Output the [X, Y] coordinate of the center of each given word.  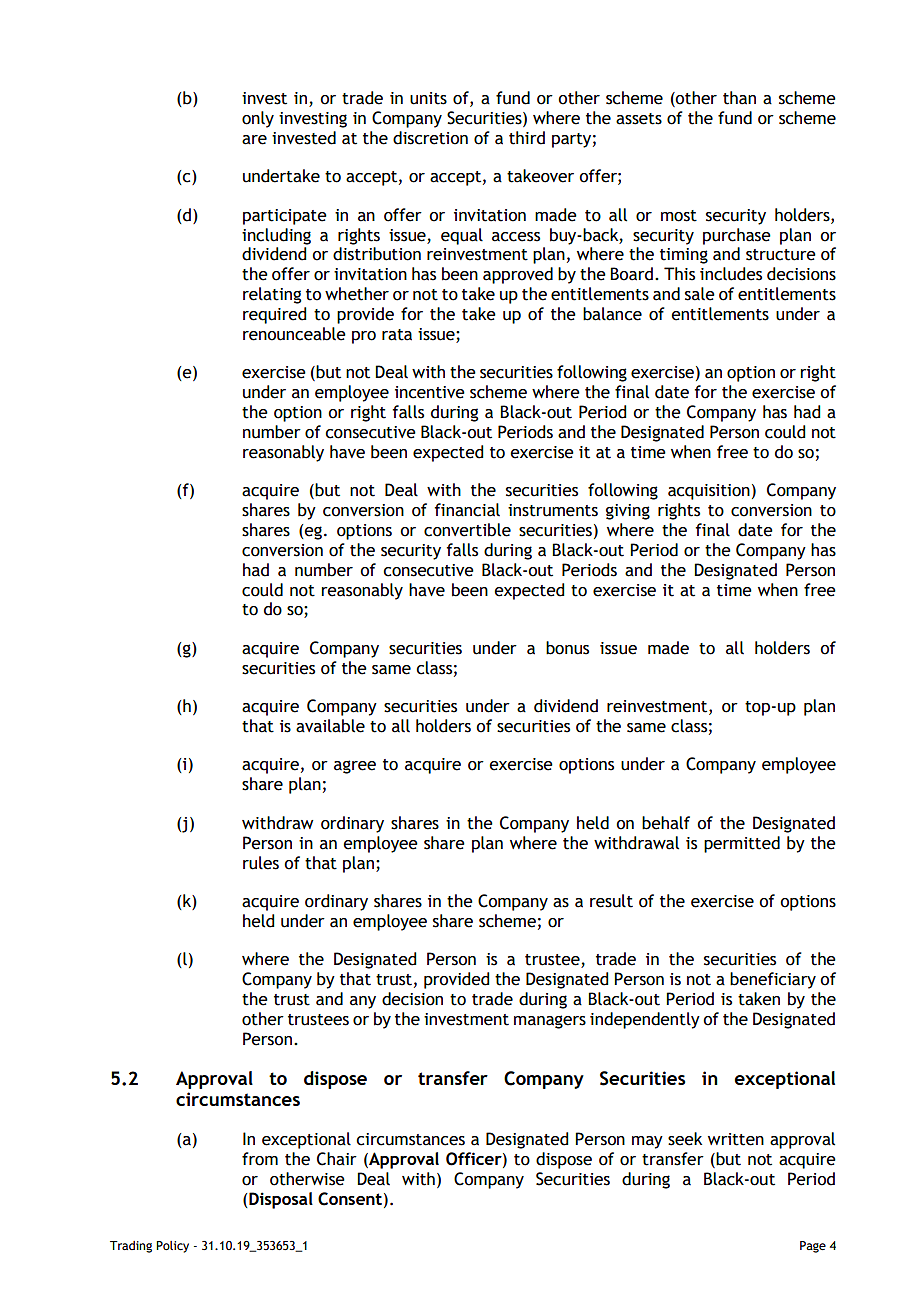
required [274, 315]
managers [550, 1022]
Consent [350, 1199]
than [739, 98]
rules [261, 863]
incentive [430, 392]
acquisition [709, 492]
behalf [666, 823]
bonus [567, 648]
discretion [430, 138]
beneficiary [773, 980]
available [330, 726]
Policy [172, 1247]
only [258, 119]
